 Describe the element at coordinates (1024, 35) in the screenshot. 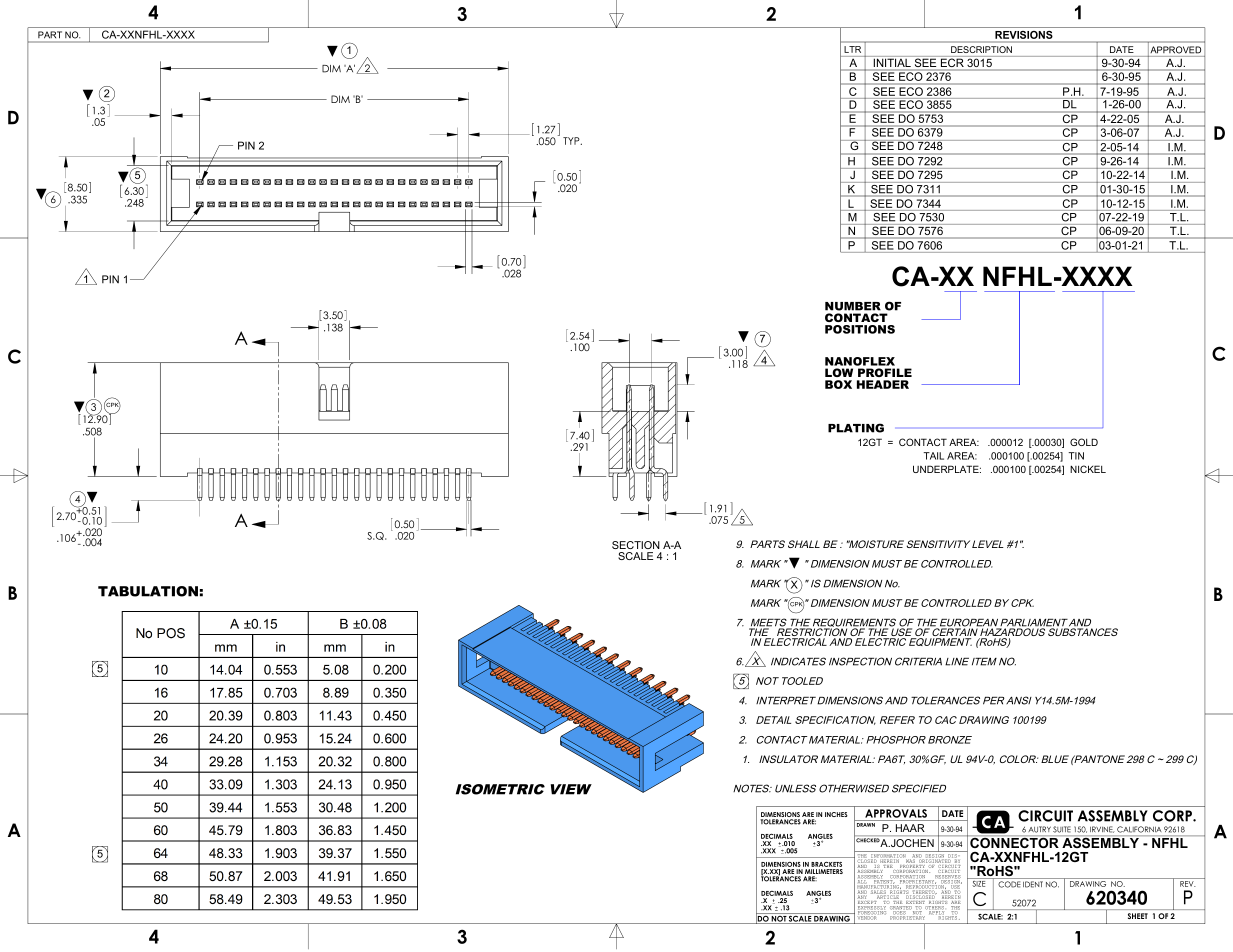

I see `REVISIONS` at that location.
